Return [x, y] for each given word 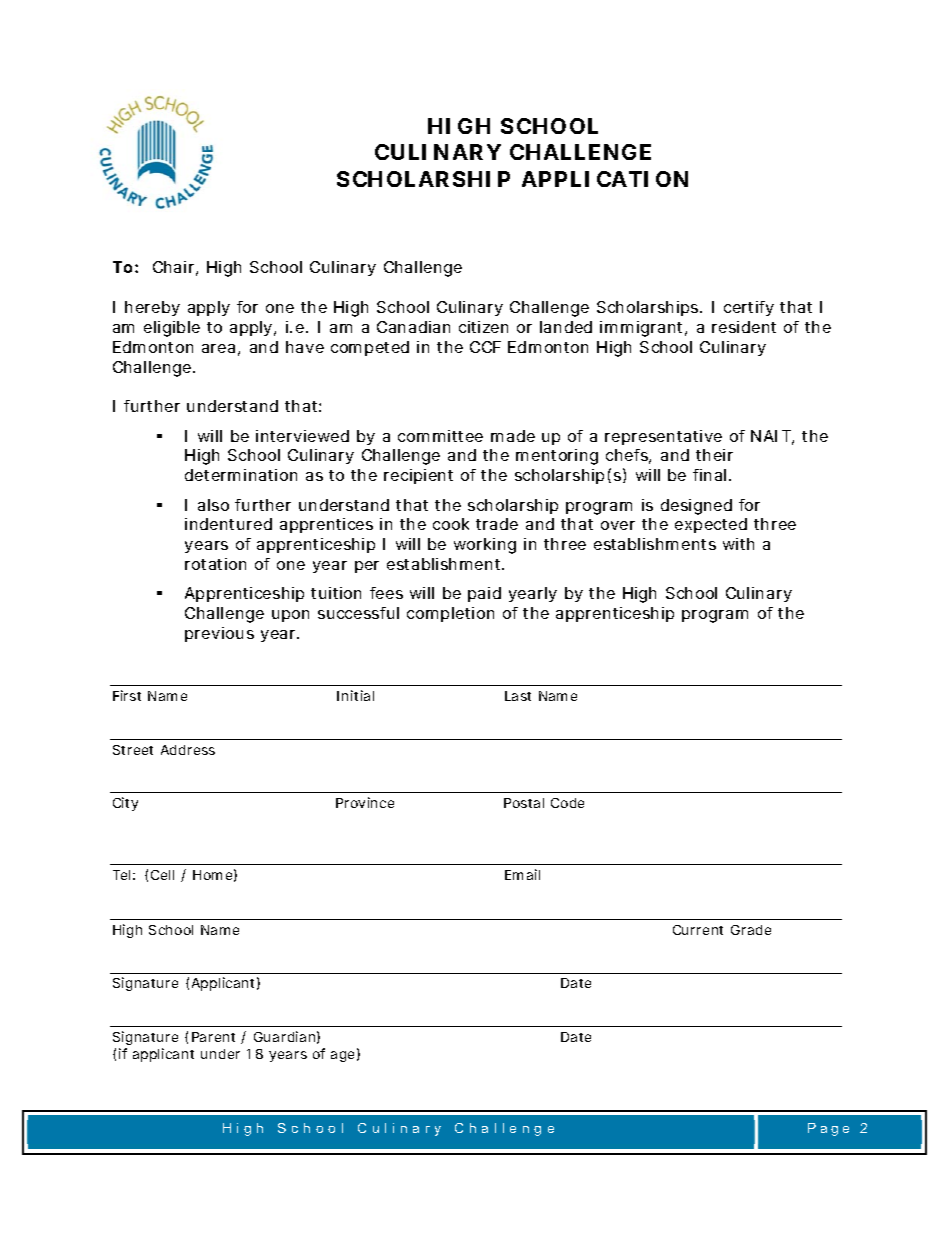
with [738, 544]
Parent [213, 1037]
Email [522, 874]
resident [744, 327]
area [218, 348]
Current [698, 930]
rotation [215, 564]
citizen [483, 327]
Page [828, 1129]
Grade [751, 930]
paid [484, 594]
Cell [162, 875]
